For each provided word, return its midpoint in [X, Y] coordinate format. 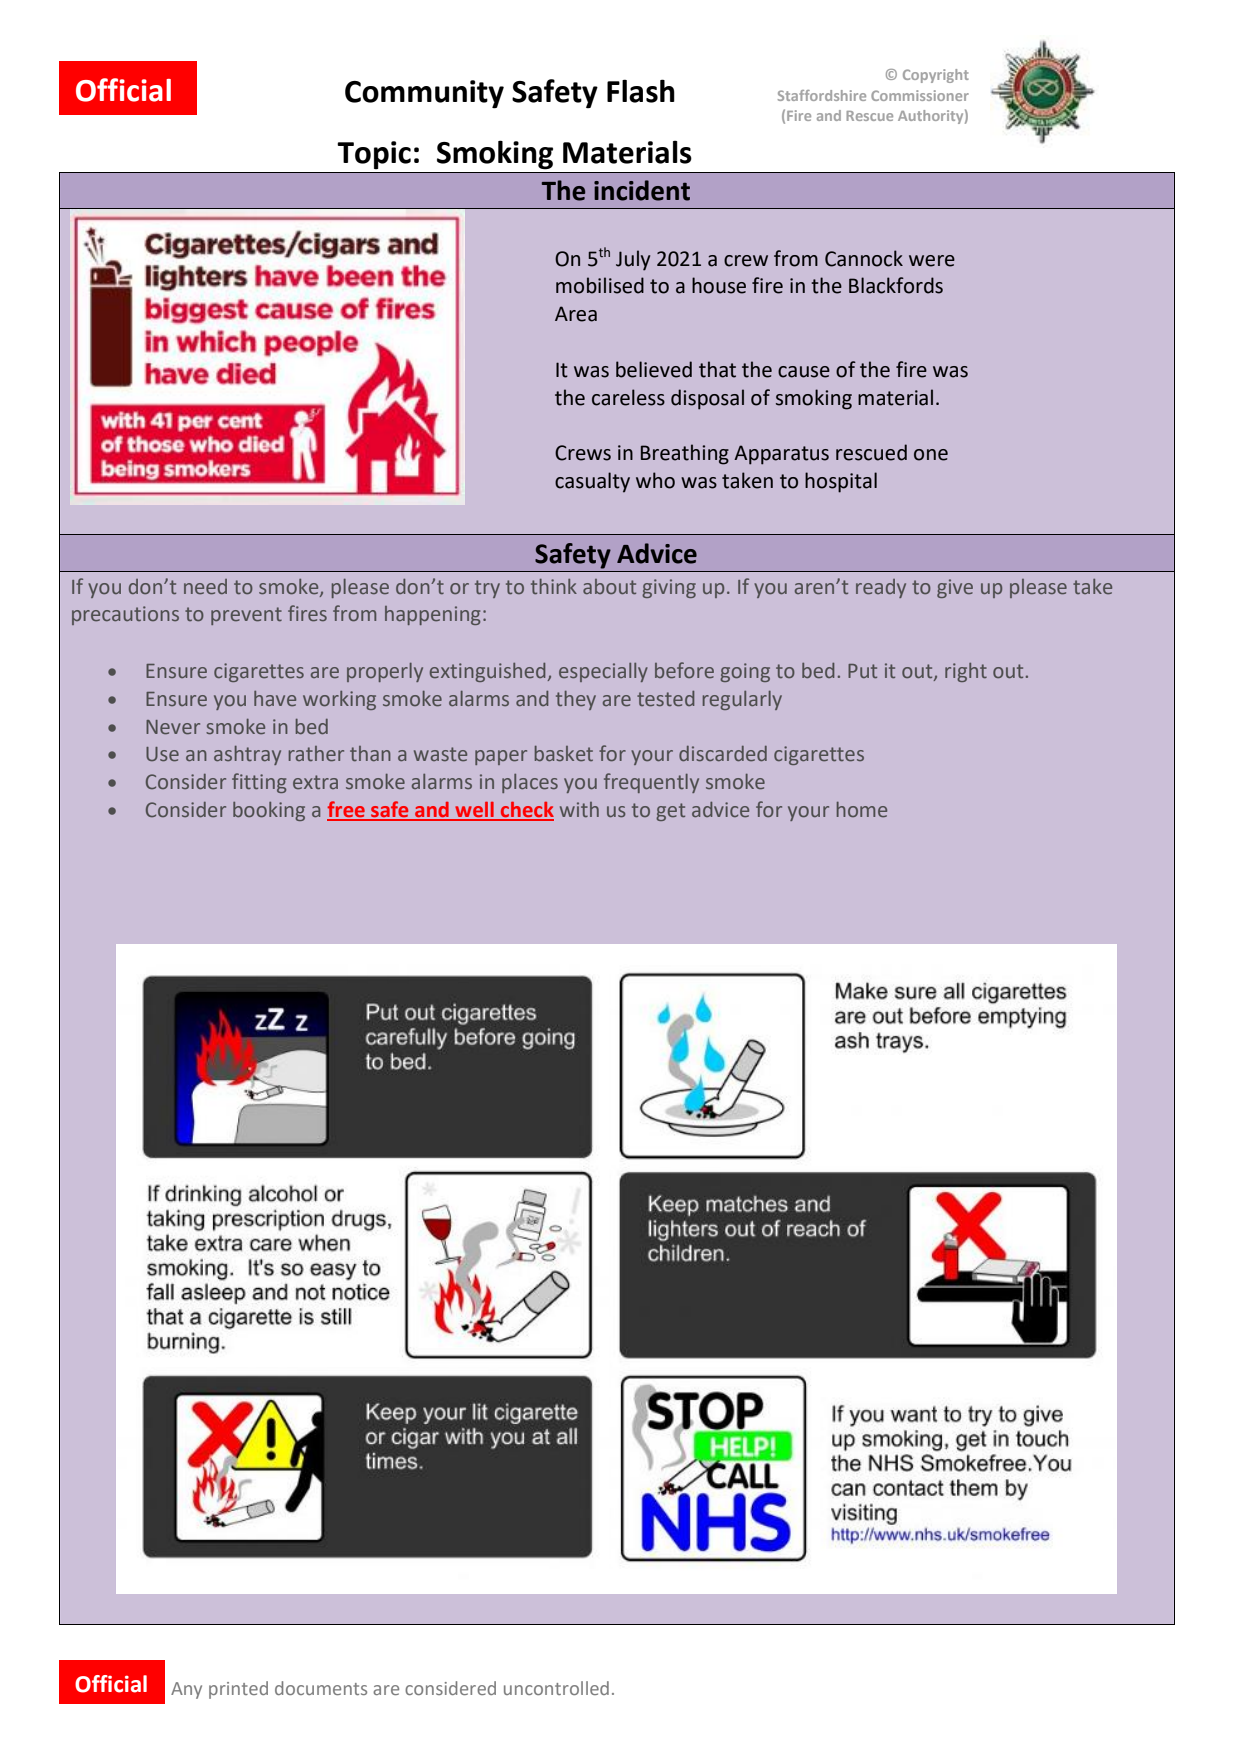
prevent [246, 616]
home [862, 809]
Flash [641, 91]
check [526, 811]
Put [862, 671]
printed [238, 1690]
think [554, 586]
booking [269, 811]
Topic [374, 155]
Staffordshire [822, 95]
